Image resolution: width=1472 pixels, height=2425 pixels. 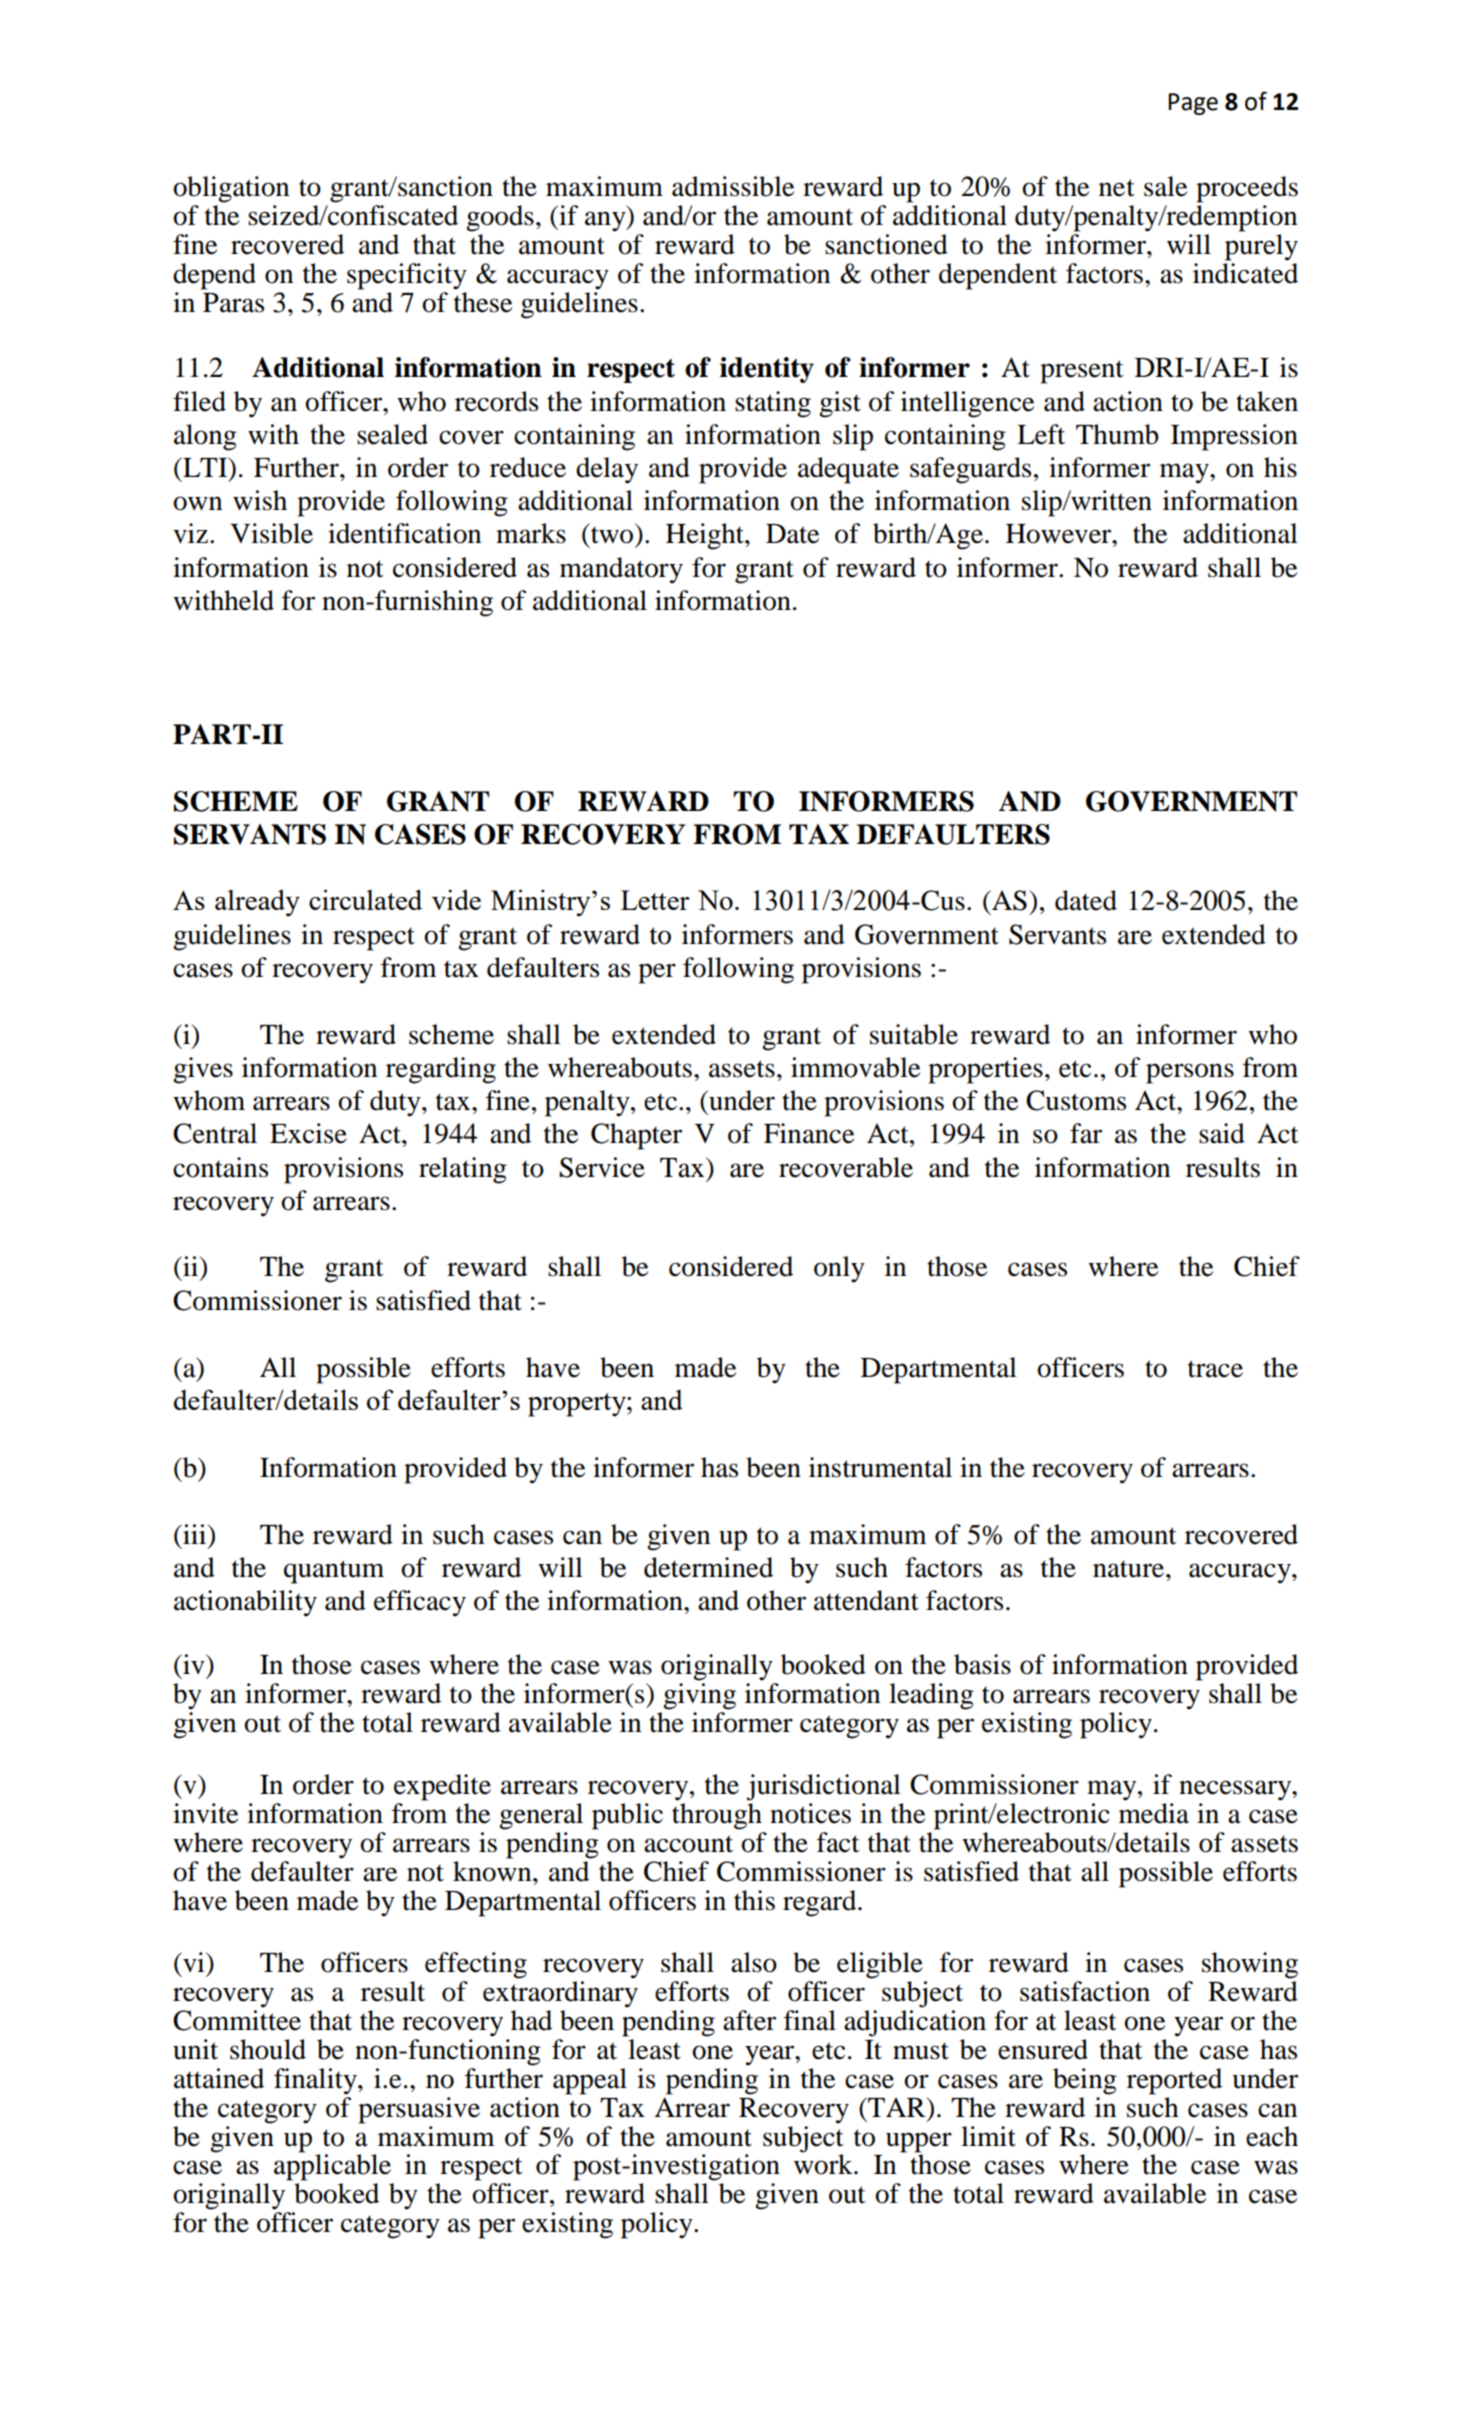 What do you see at coordinates (1130, 1569) in the screenshot?
I see `nature` at bounding box center [1130, 1569].
